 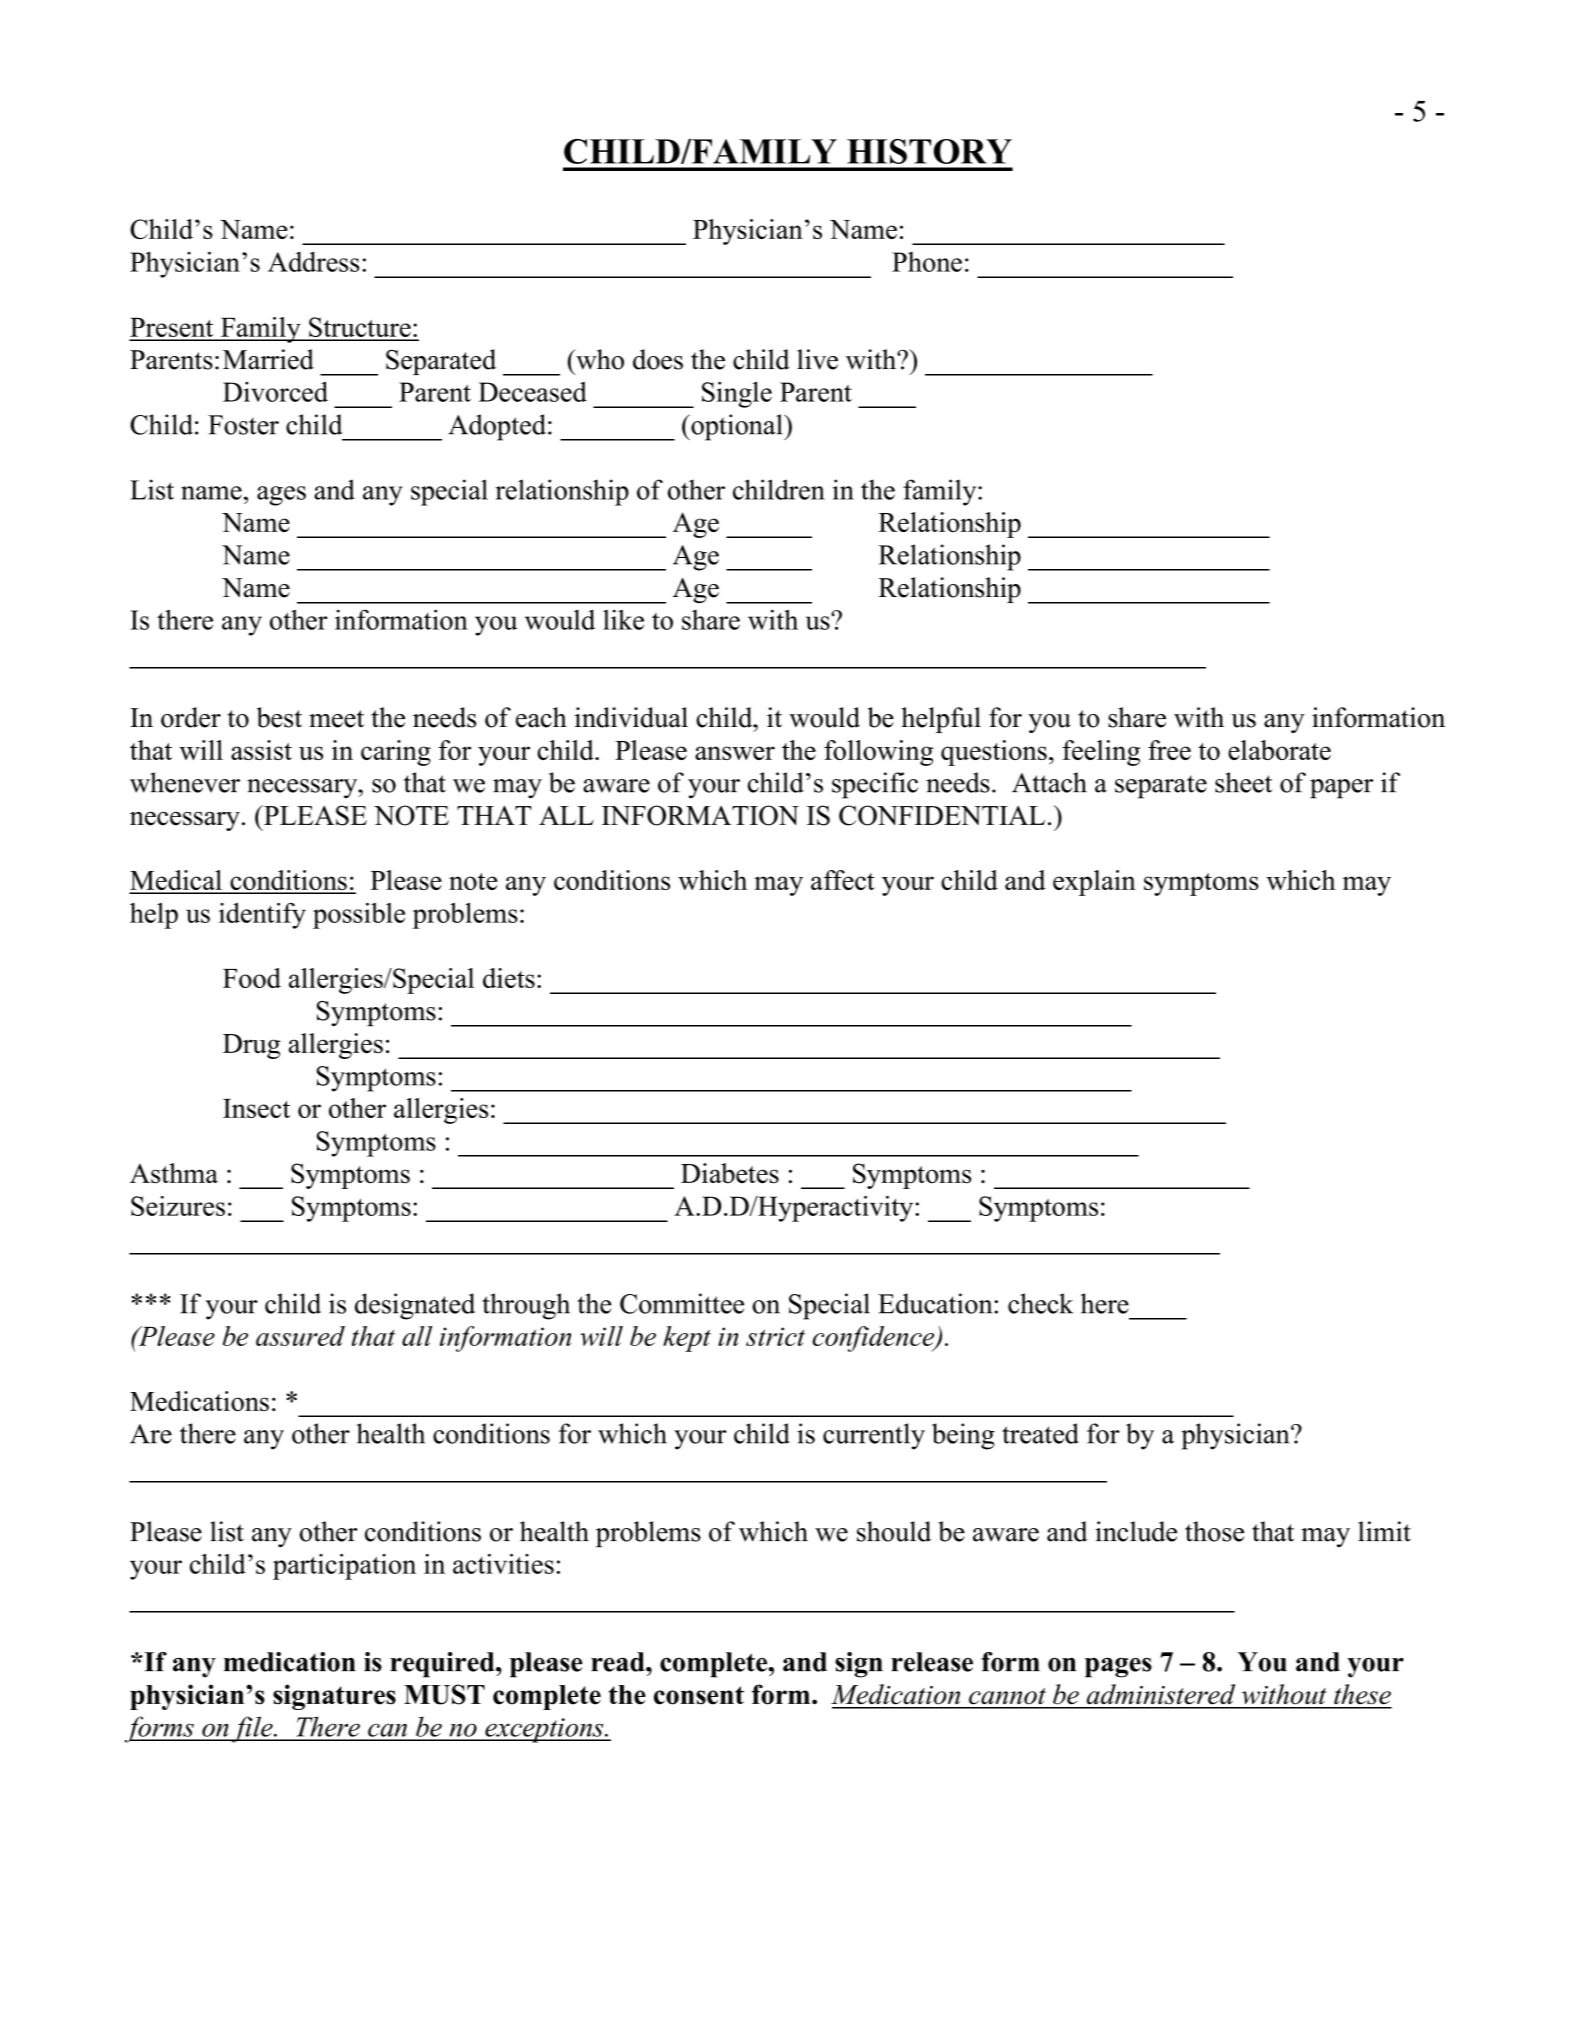 I want to click on elaborate, so click(x=1279, y=750).
